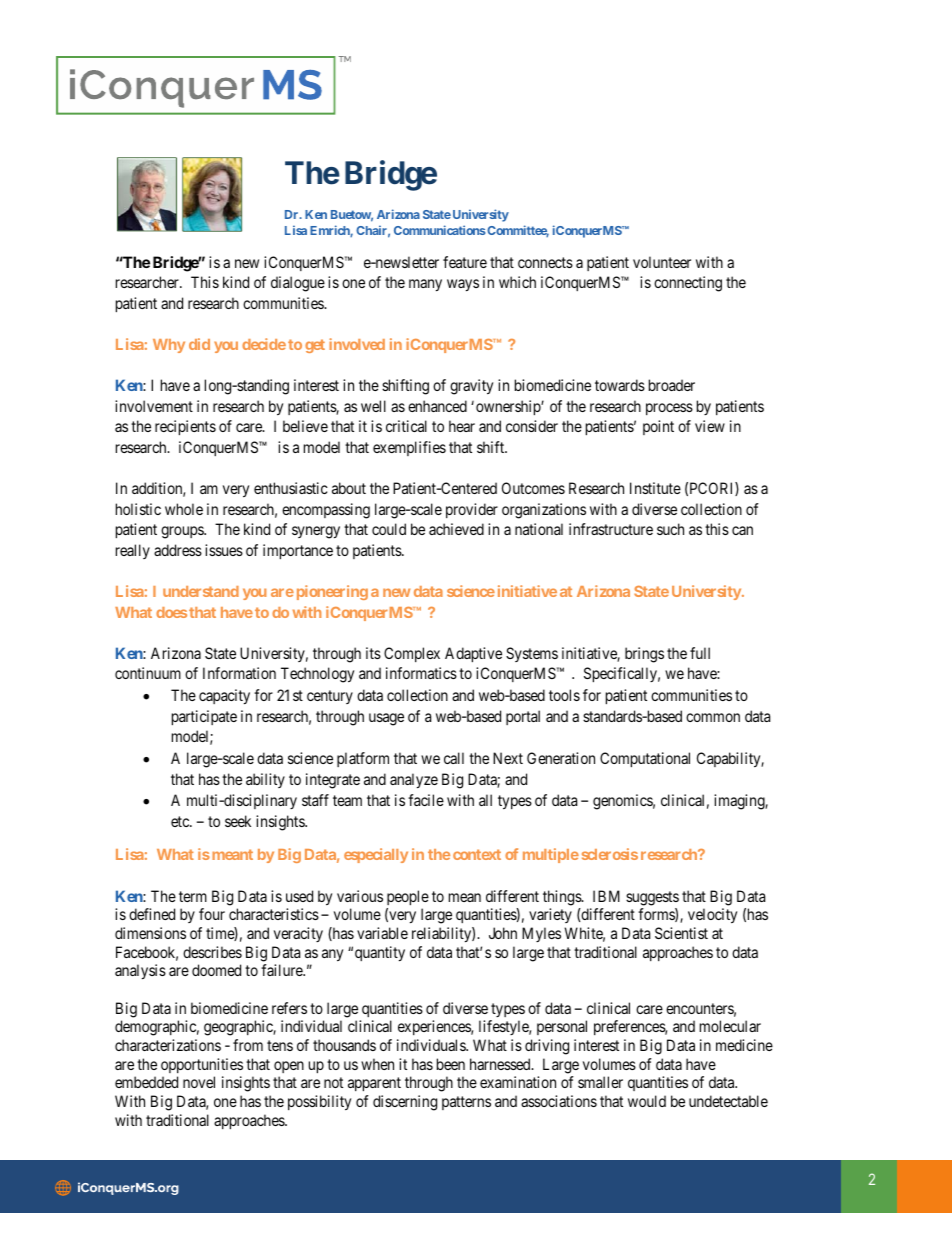  What do you see at coordinates (670, 529) in the screenshot?
I see `such` at bounding box center [670, 529].
